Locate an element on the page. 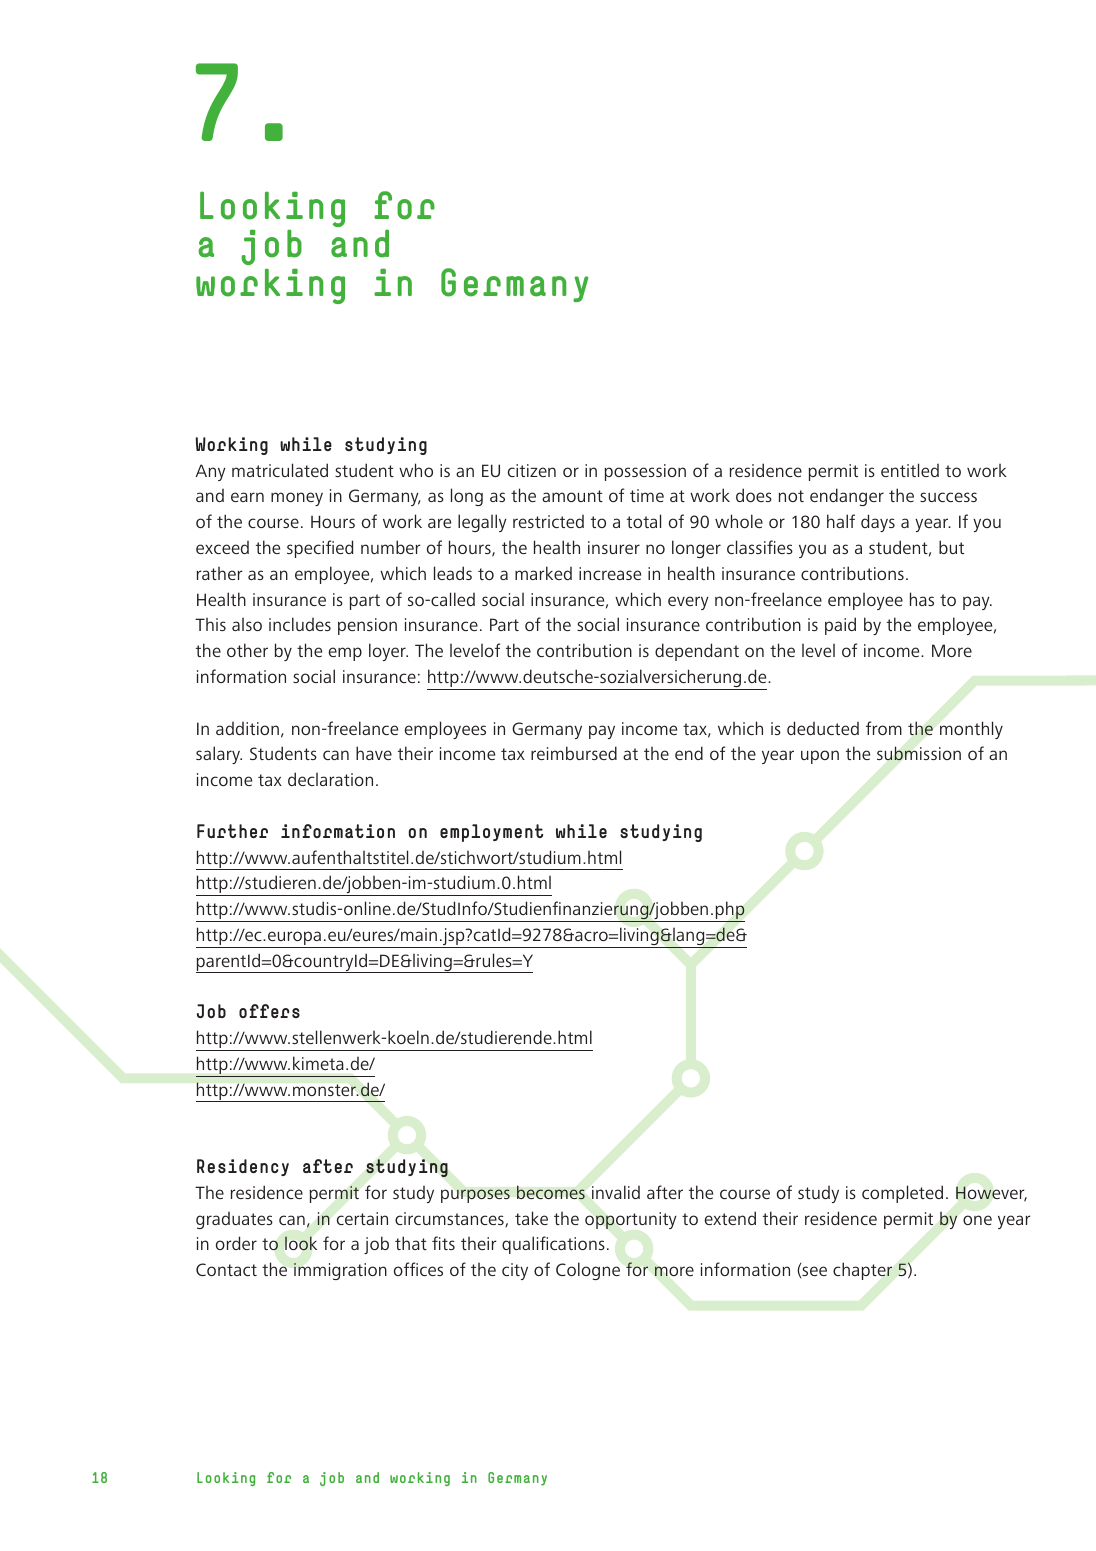 The height and width of the document is (1551, 1096). completed is located at coordinates (902, 1194).
